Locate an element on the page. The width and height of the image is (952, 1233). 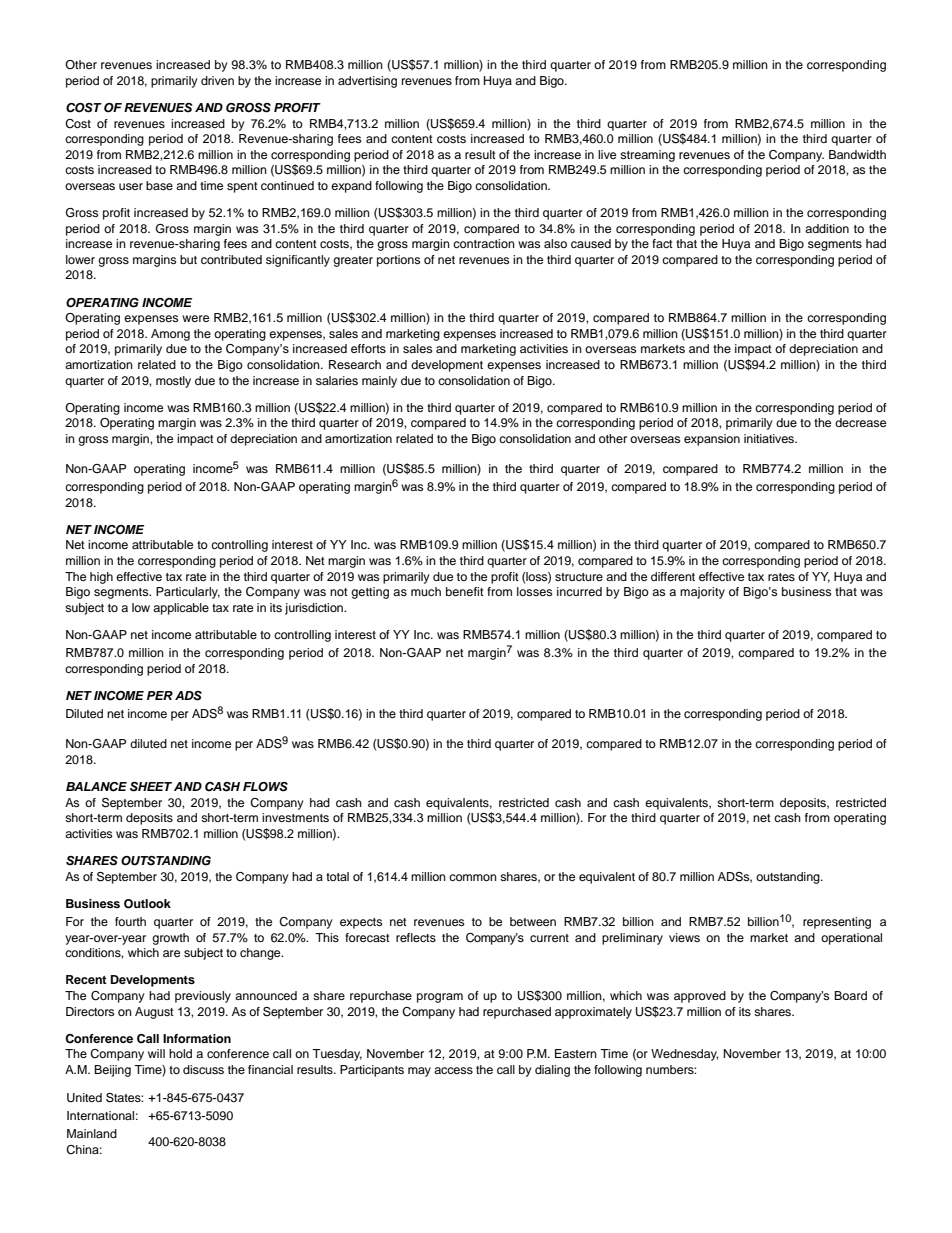
Bandwidth is located at coordinates (857, 154).
